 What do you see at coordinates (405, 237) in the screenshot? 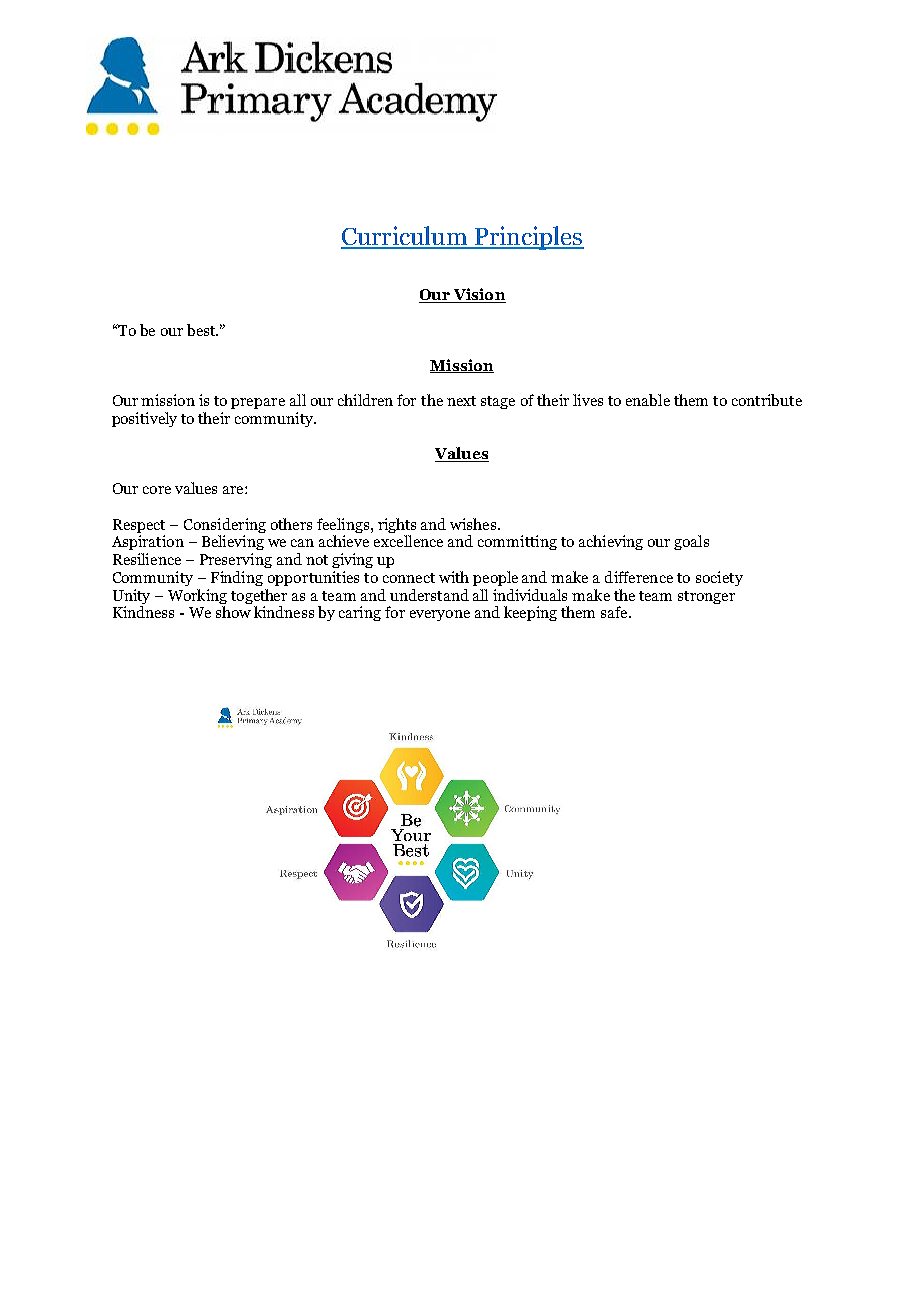
I see `Curriculum` at bounding box center [405, 237].
